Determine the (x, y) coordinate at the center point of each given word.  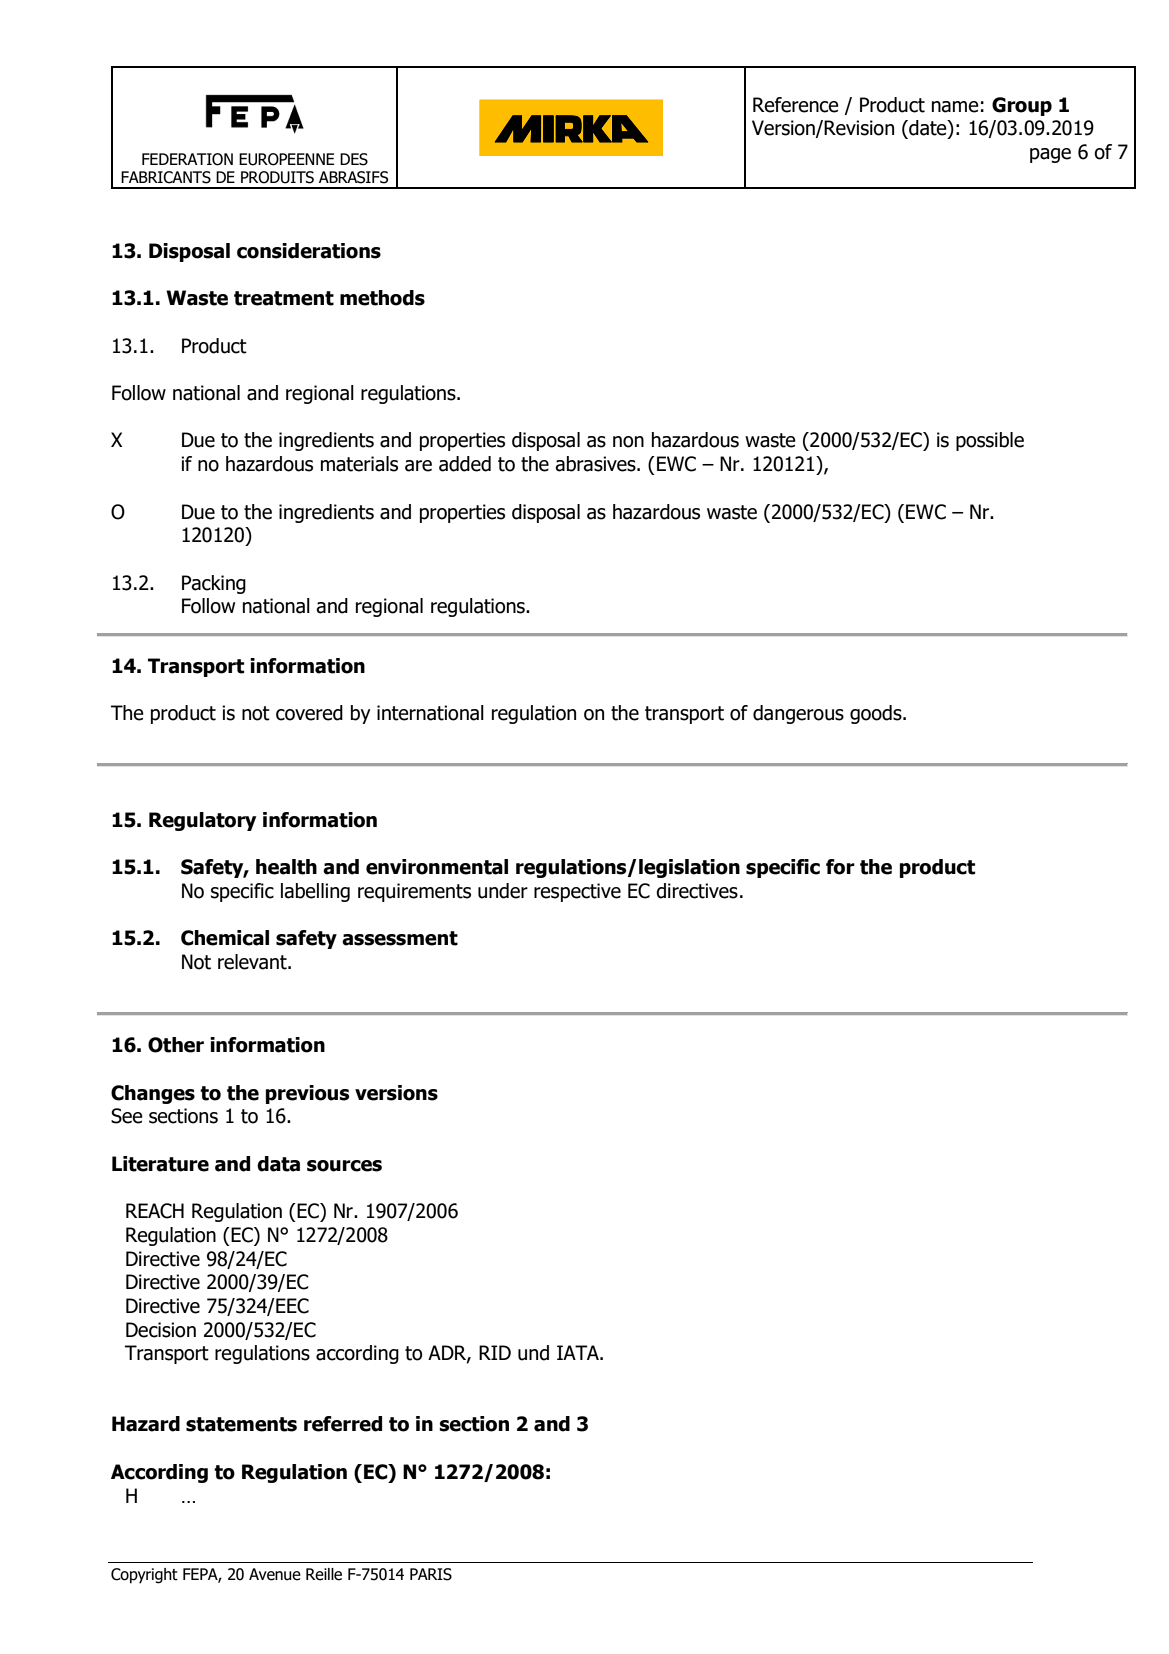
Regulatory (202, 821)
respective (577, 892)
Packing (214, 584)
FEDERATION (187, 159)
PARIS (431, 1574)
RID (495, 1352)
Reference (796, 105)
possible (990, 441)
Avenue (275, 1574)
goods (877, 714)
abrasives (596, 464)
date (928, 129)
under (503, 891)
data (278, 1164)
